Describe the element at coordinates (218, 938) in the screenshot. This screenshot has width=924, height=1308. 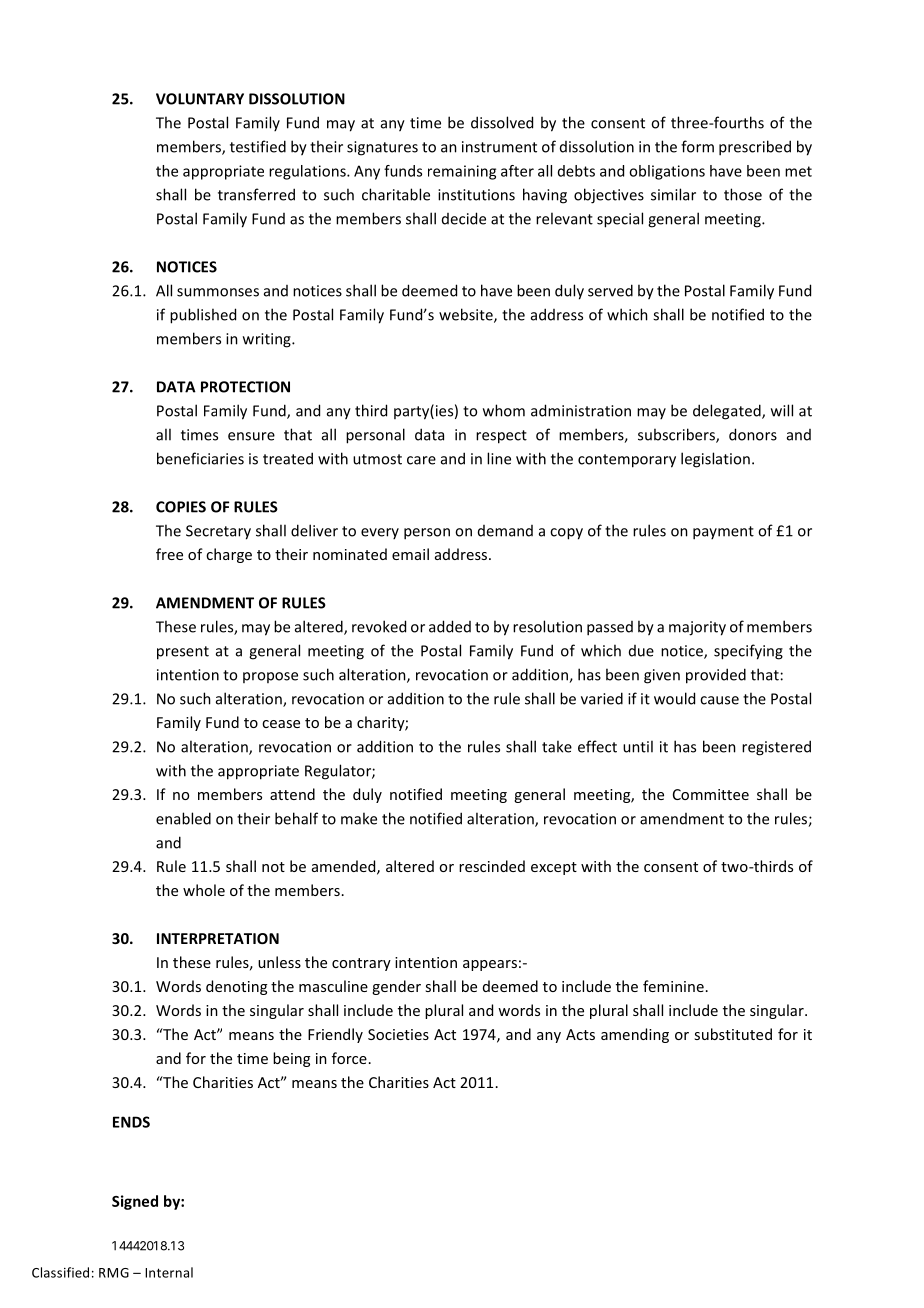
I see `INTERPRETATION` at that location.
